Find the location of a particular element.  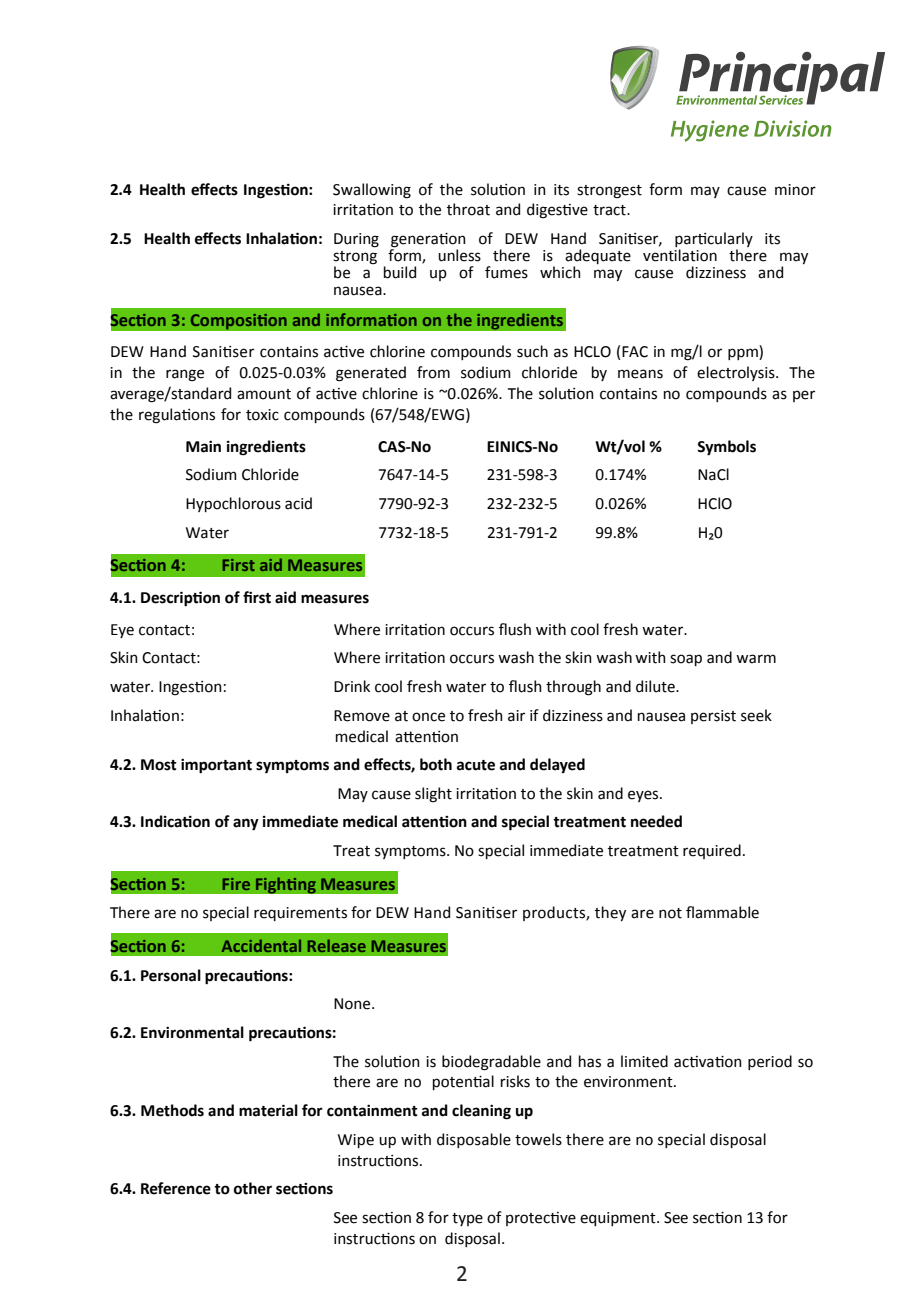

equipment is located at coordinates (619, 1219).
